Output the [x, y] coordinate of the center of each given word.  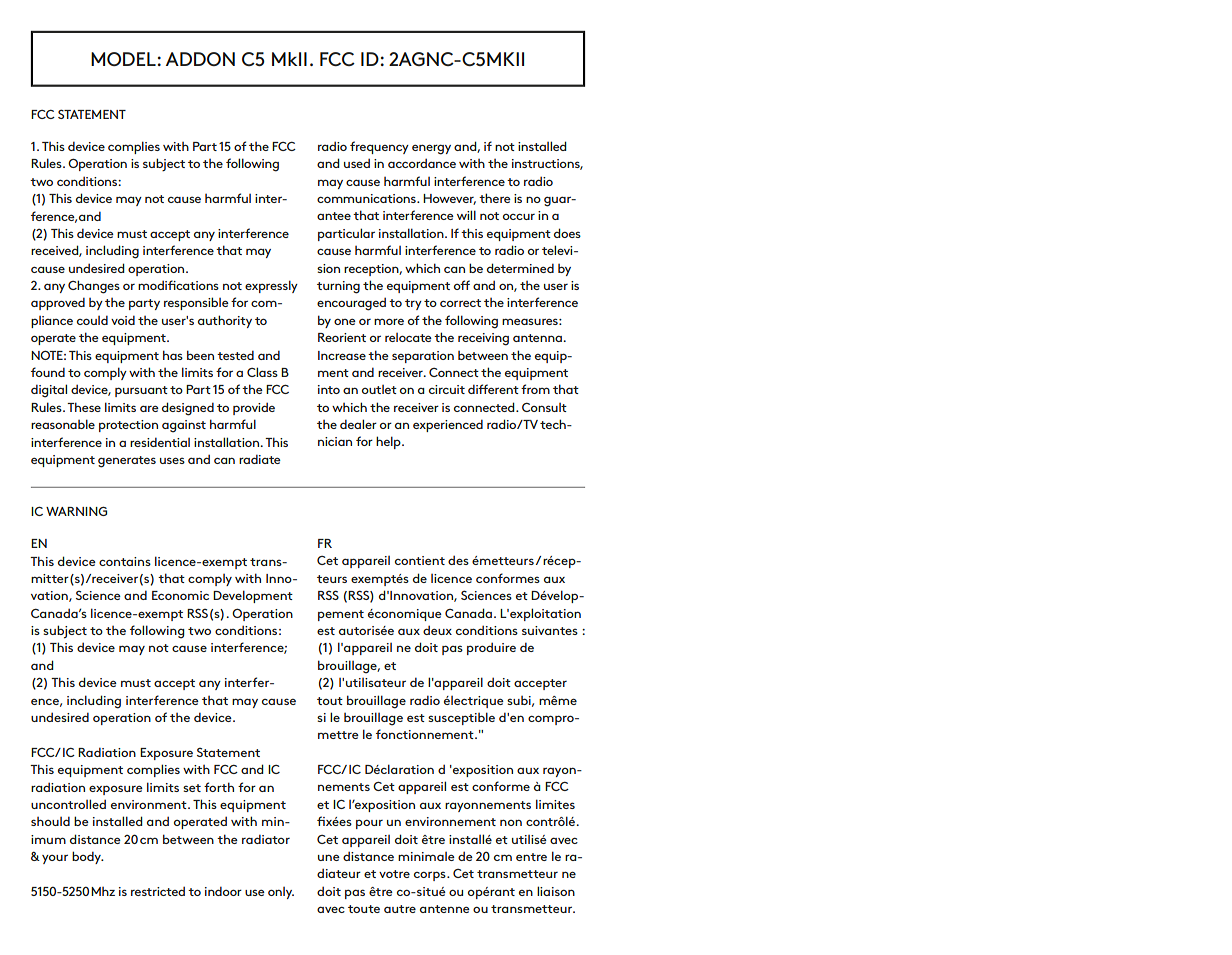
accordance [422, 163]
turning [338, 287]
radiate [260, 459]
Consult [544, 407]
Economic [180, 595]
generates [127, 462]
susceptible [461, 718]
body [88, 857]
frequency [379, 147]
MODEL [123, 59]
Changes [94, 287]
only [281, 893]
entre [531, 857]
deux [437, 630]
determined [520, 268]
